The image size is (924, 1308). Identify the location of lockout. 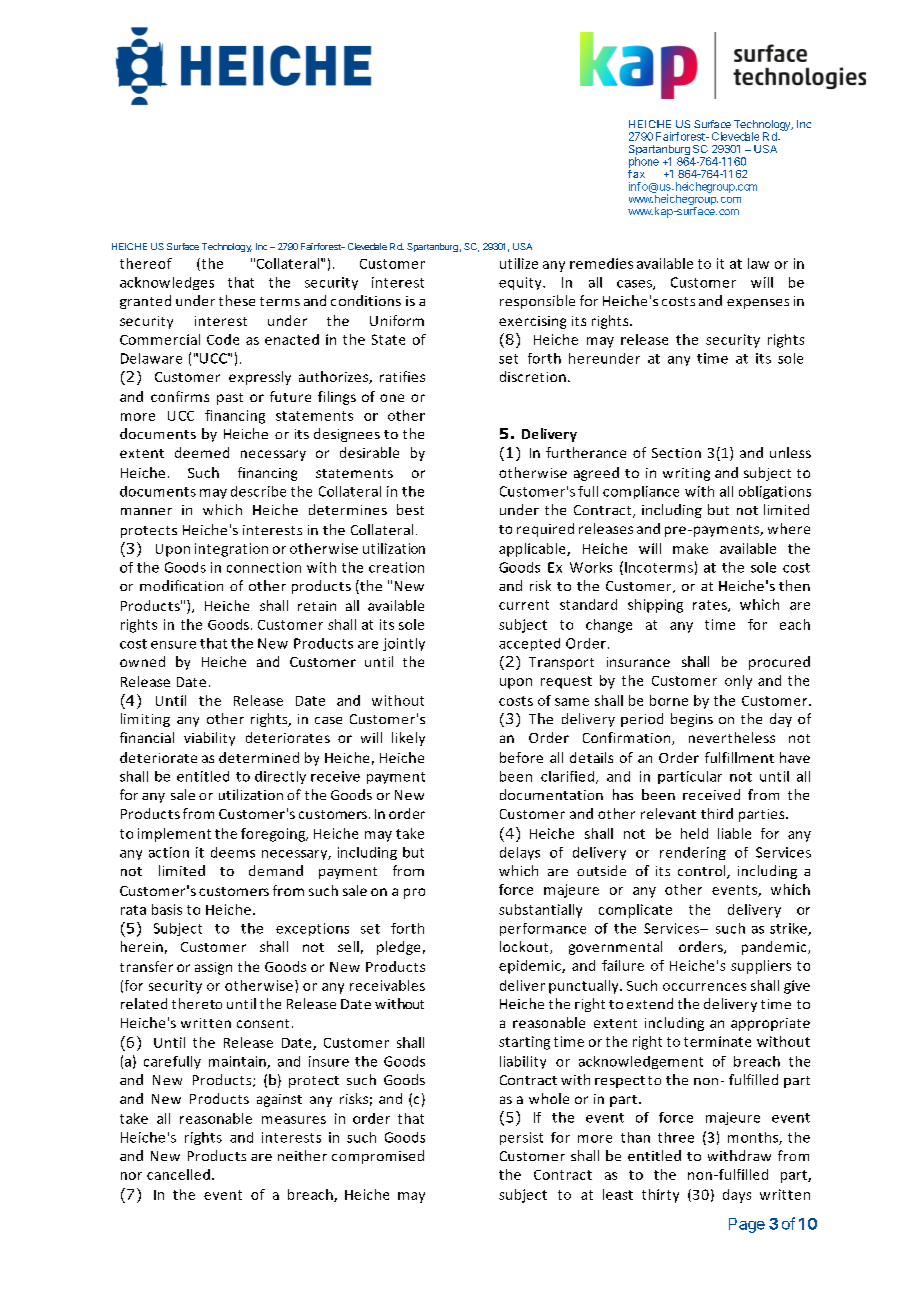
(525, 947).
